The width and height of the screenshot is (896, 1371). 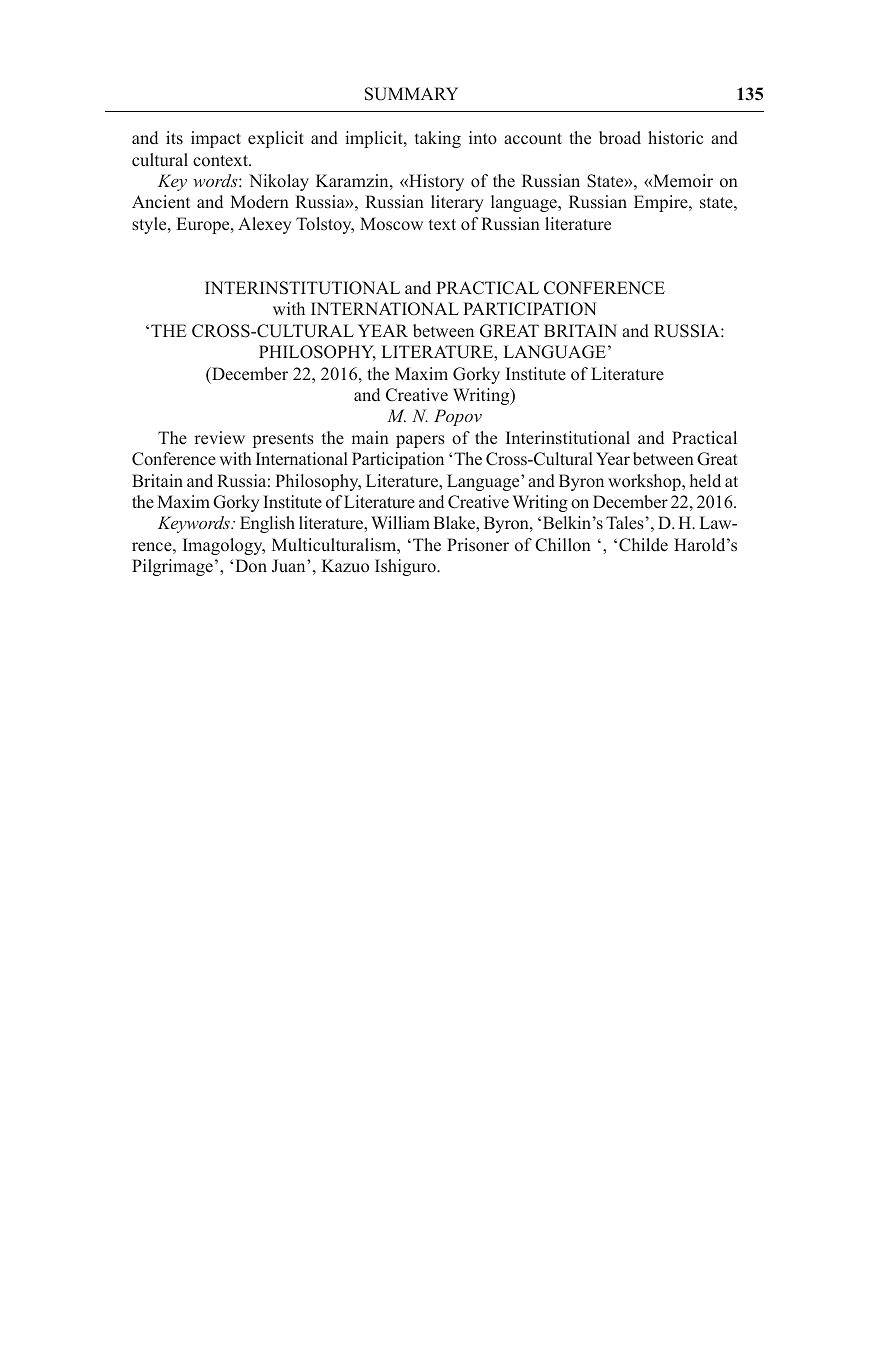 I want to click on Don, so click(x=251, y=566).
